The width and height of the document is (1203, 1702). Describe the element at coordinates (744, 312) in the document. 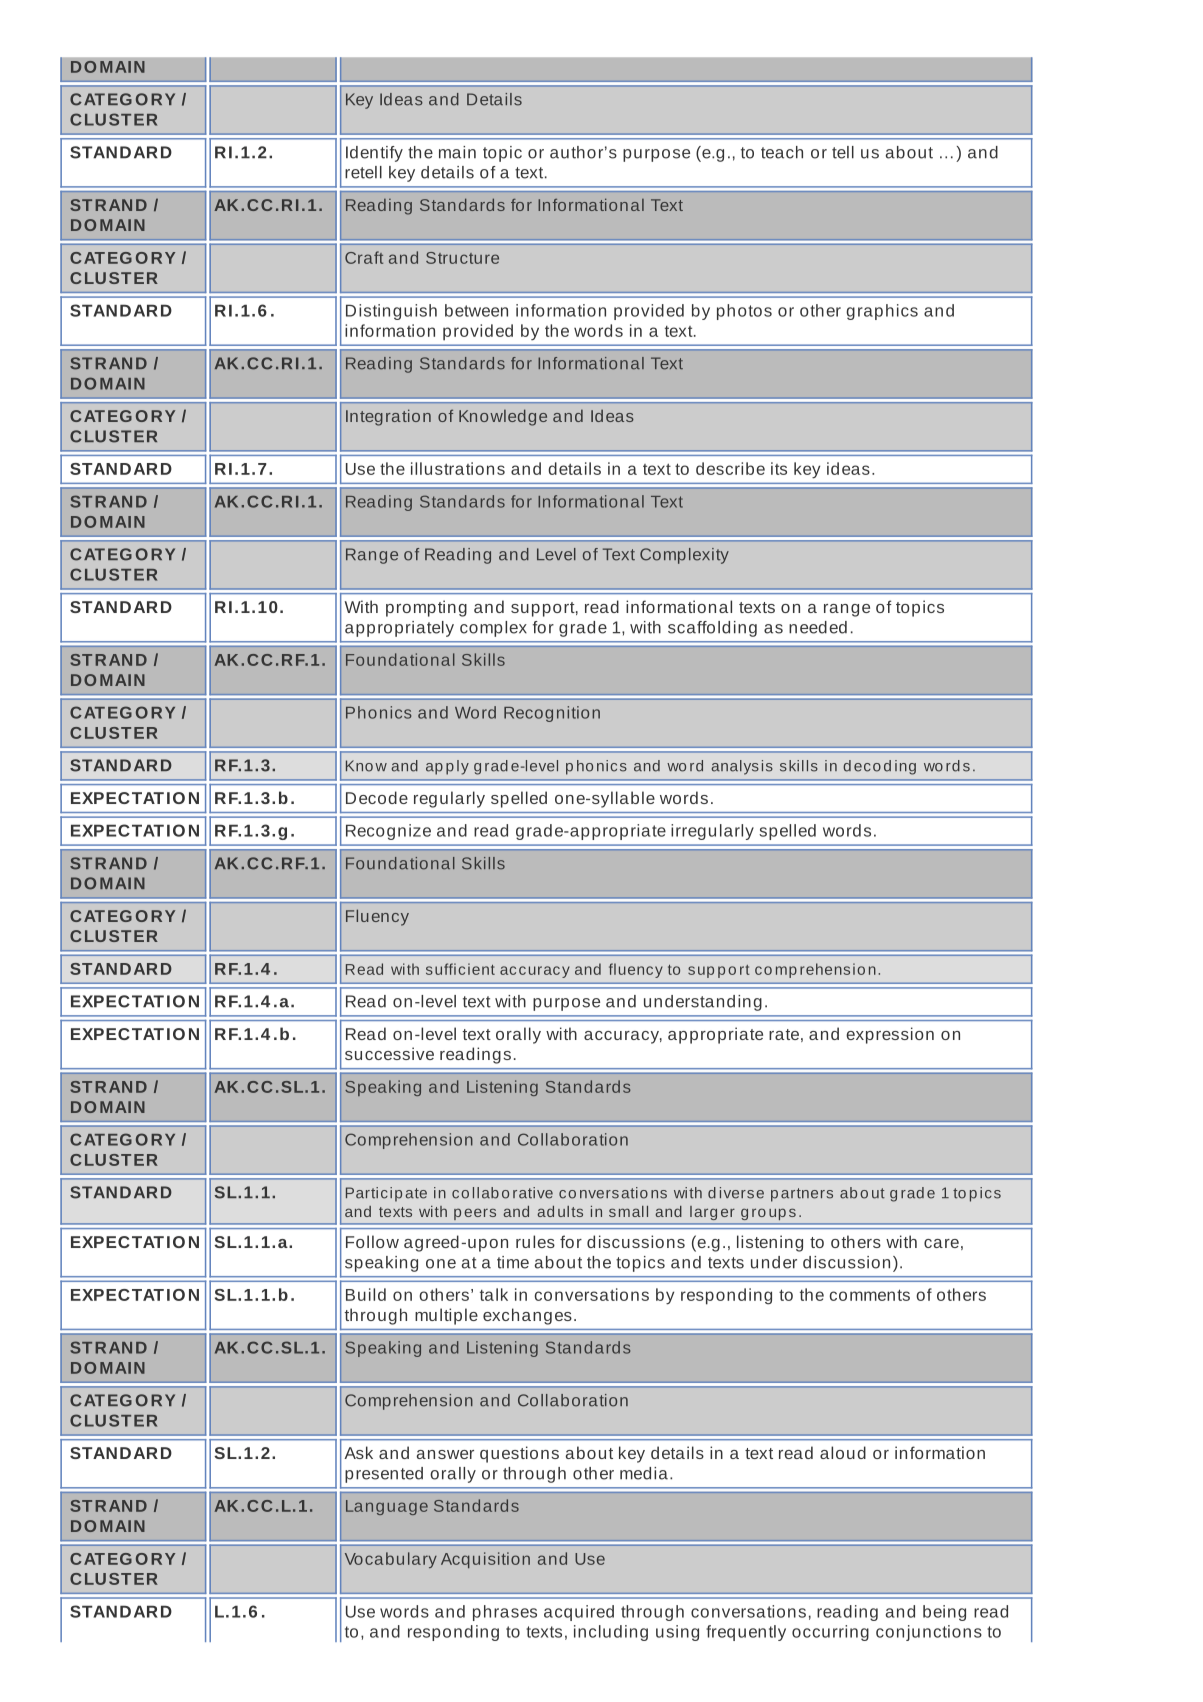

I see `photos` at that location.
